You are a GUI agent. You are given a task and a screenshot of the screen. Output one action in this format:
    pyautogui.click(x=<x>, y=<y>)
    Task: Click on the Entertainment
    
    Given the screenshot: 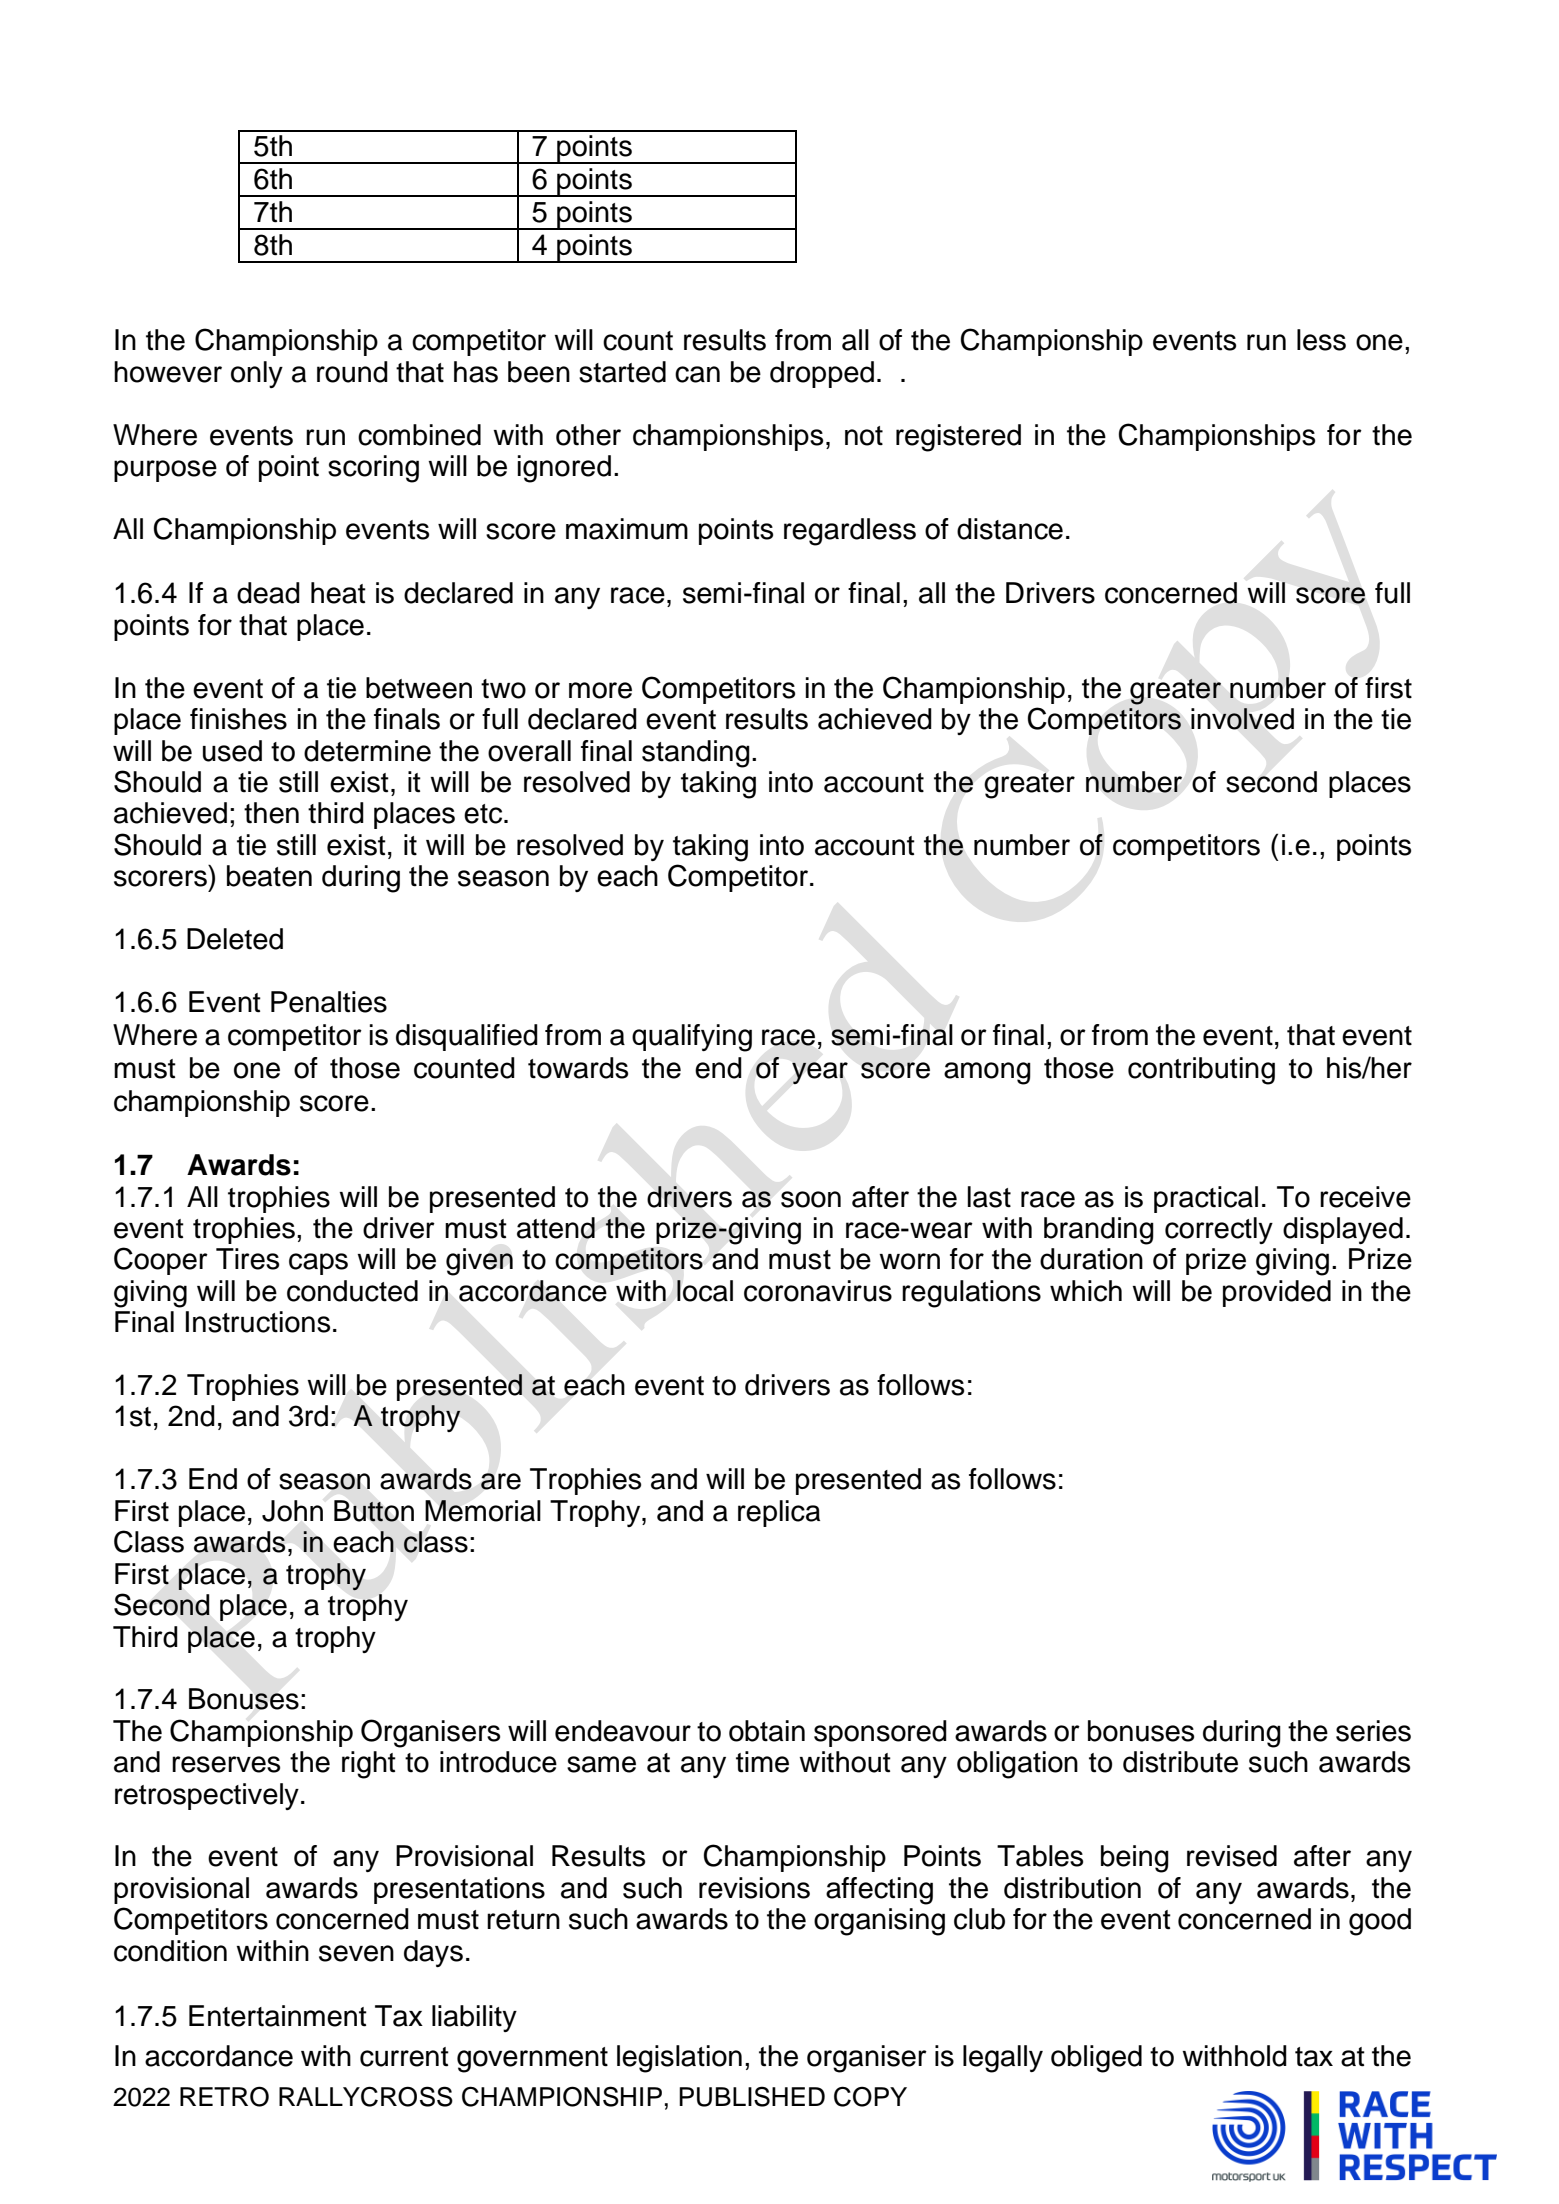 What is the action you would take?
    pyautogui.click(x=278, y=2016)
